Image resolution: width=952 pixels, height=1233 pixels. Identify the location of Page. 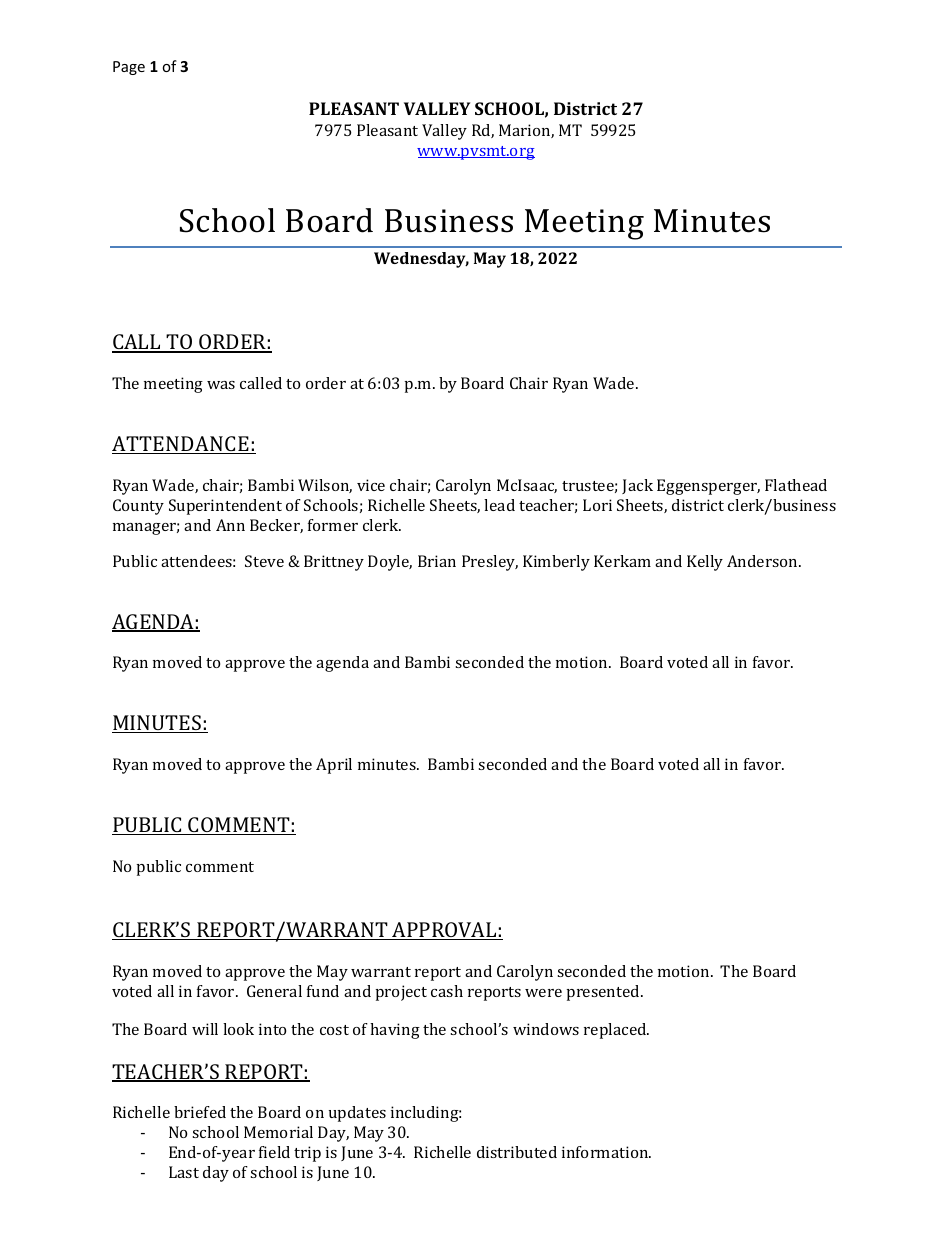
(129, 68).
